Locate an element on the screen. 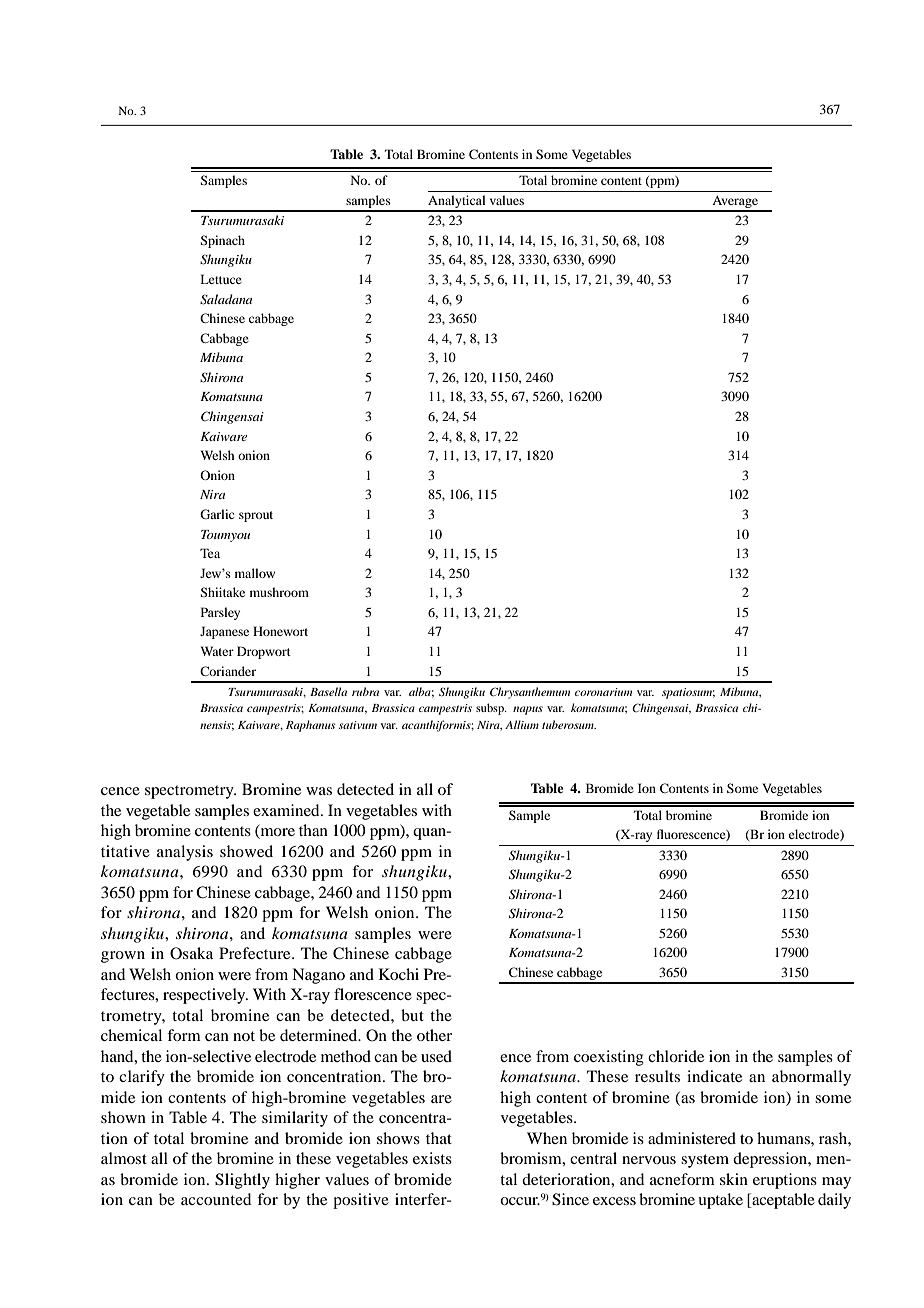  than is located at coordinates (313, 830).
